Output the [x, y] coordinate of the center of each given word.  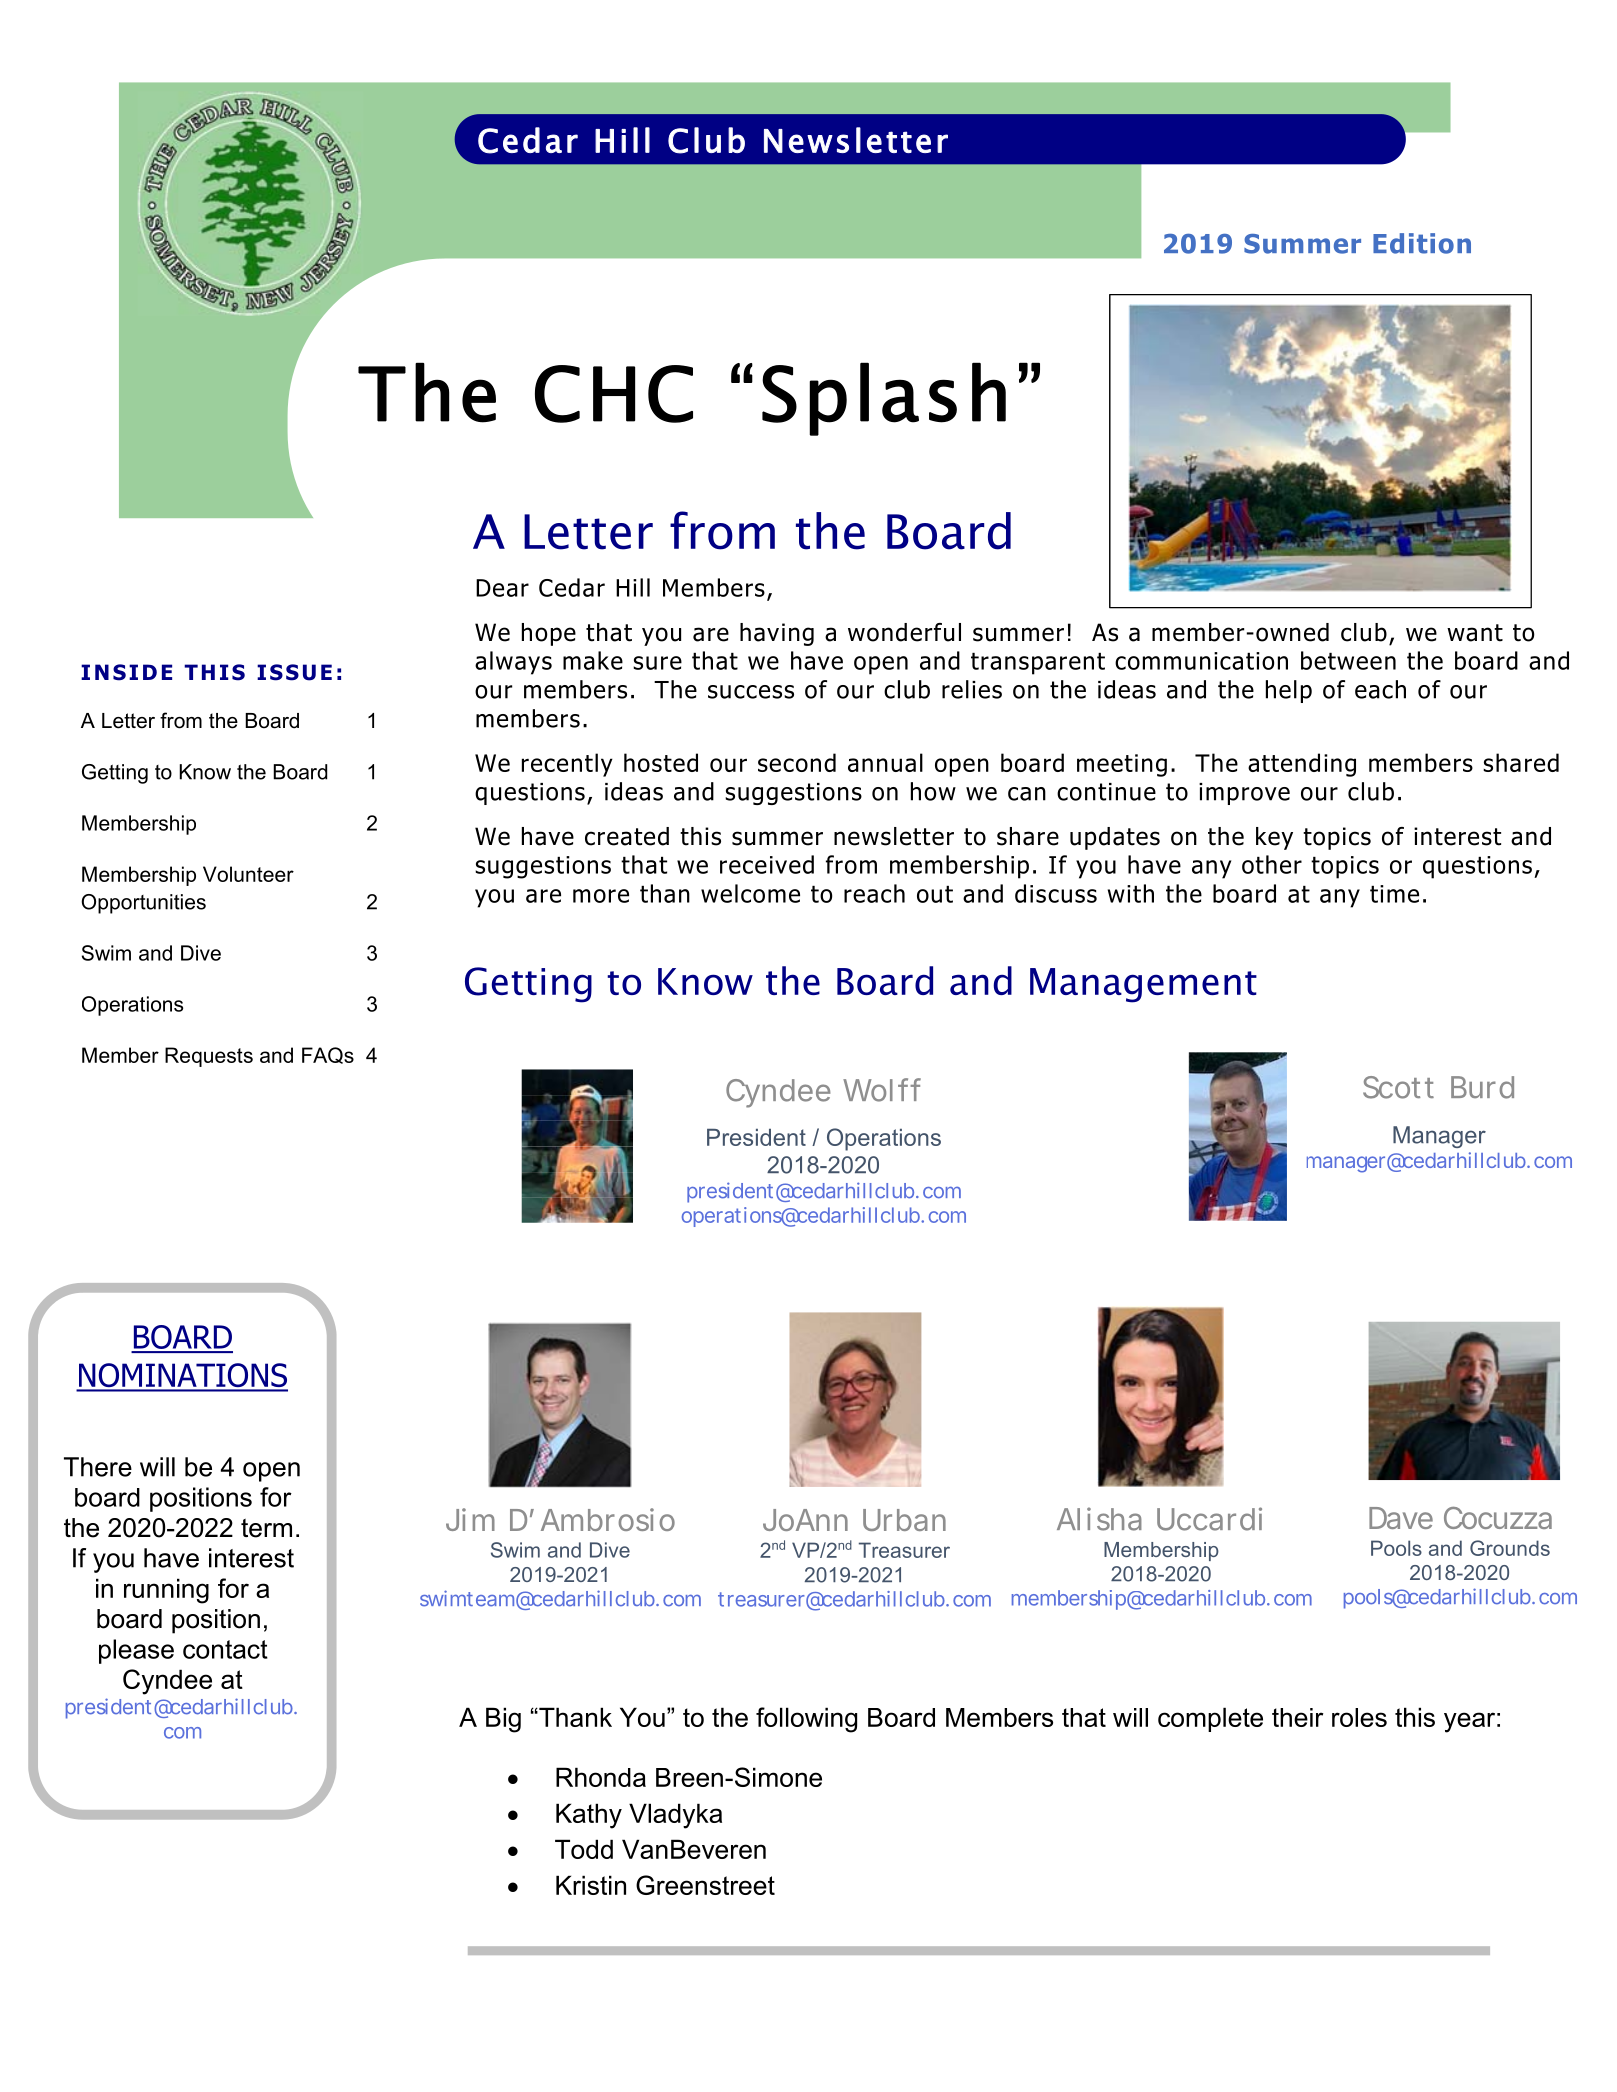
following [806, 1720]
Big [503, 1720]
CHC [614, 394]
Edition [1422, 243]
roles [1359, 1717]
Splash [884, 399]
